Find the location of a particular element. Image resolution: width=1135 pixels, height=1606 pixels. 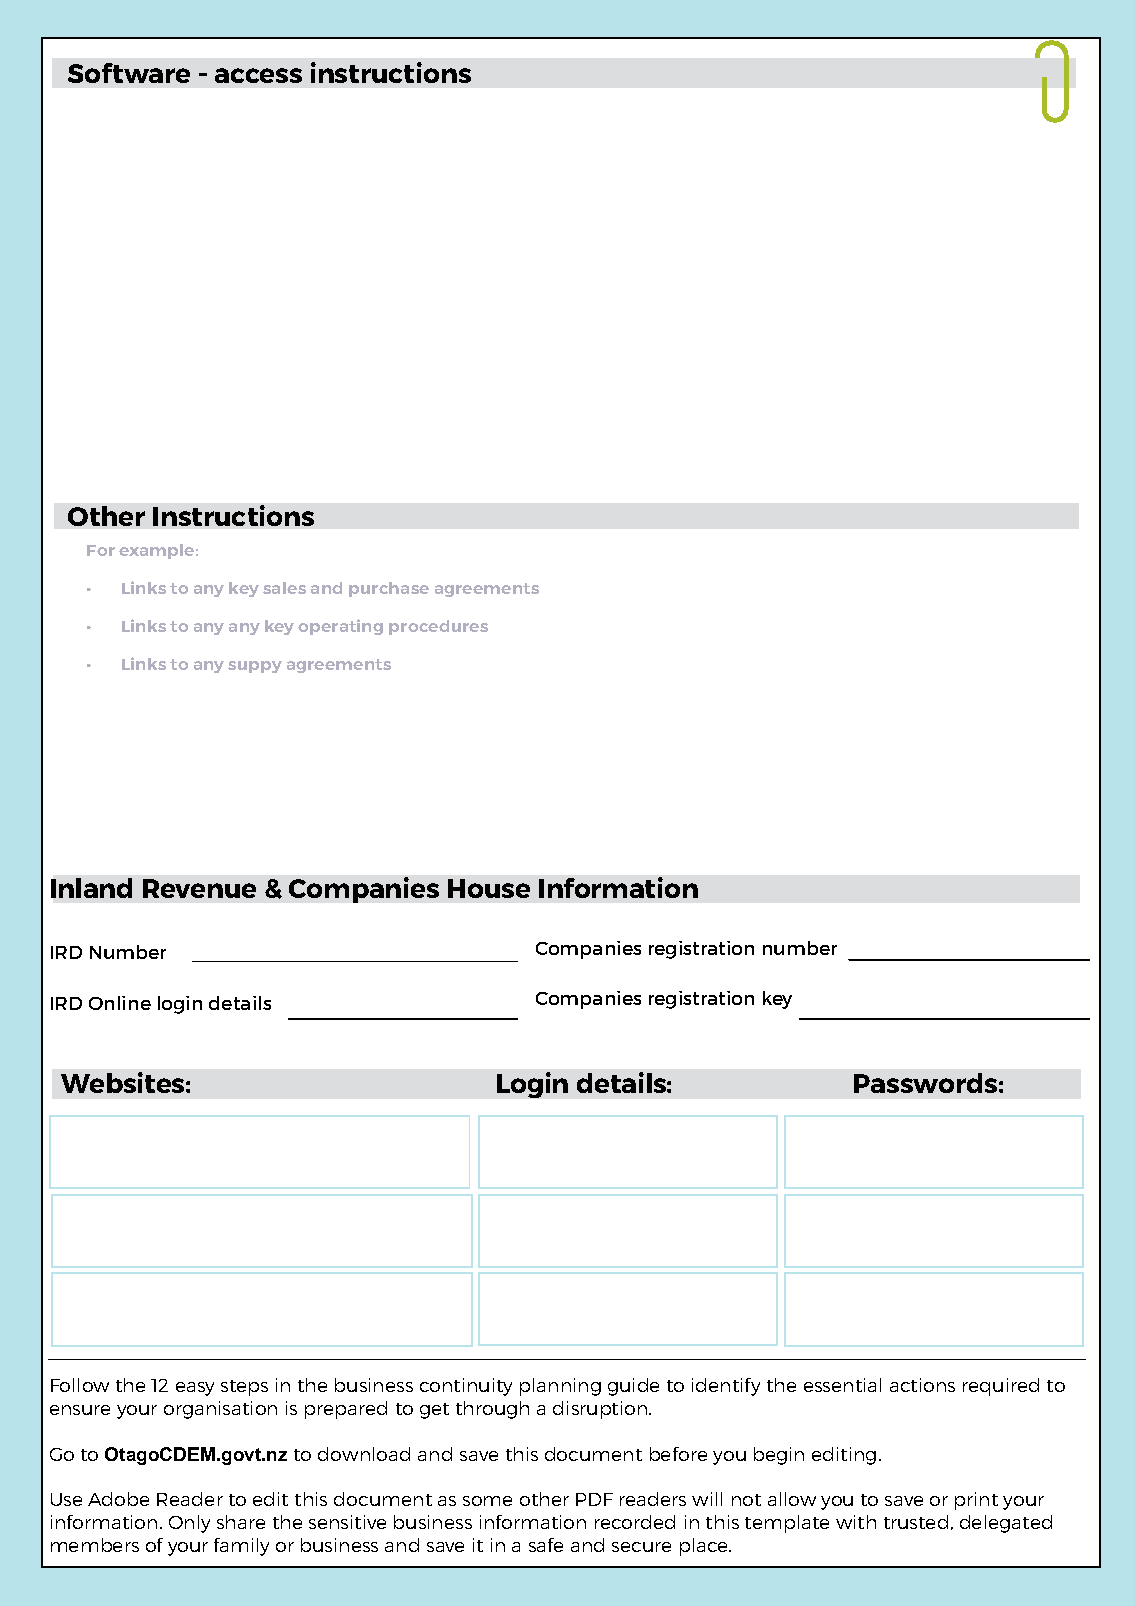

trusted is located at coordinates (916, 1522).
